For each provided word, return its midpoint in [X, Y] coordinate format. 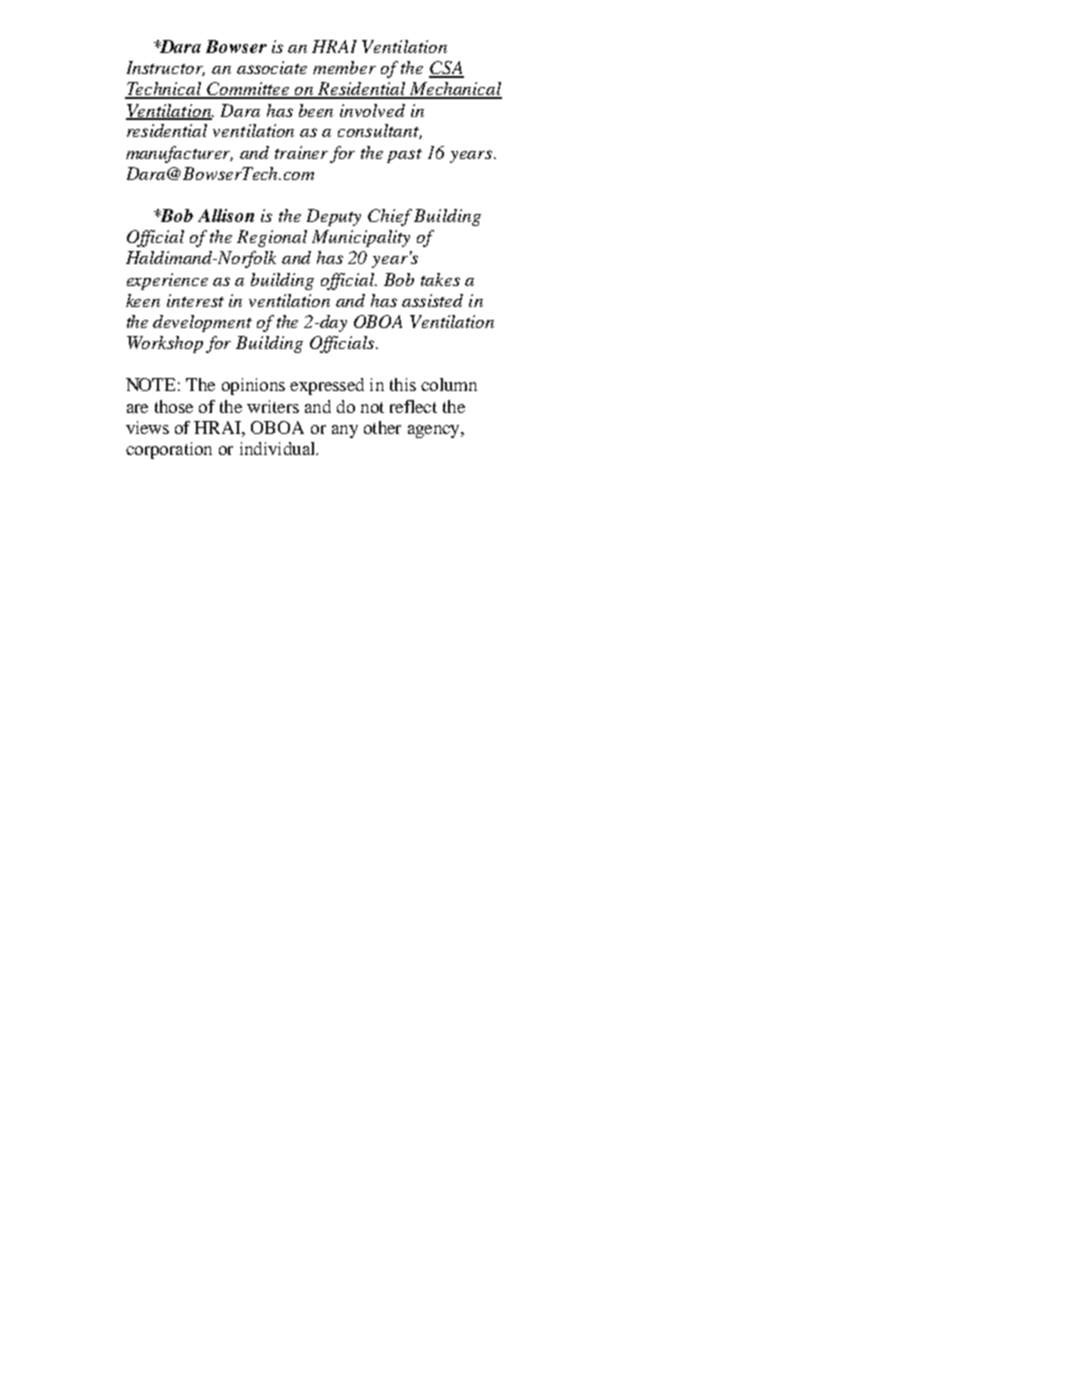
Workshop [165, 344]
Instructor [166, 68]
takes [440, 279]
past [404, 156]
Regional [272, 238]
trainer [301, 152]
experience [167, 281]
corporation [169, 450]
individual [278, 448]
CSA [446, 69]
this [403, 384]
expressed [327, 386]
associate [272, 67]
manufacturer [179, 154]
